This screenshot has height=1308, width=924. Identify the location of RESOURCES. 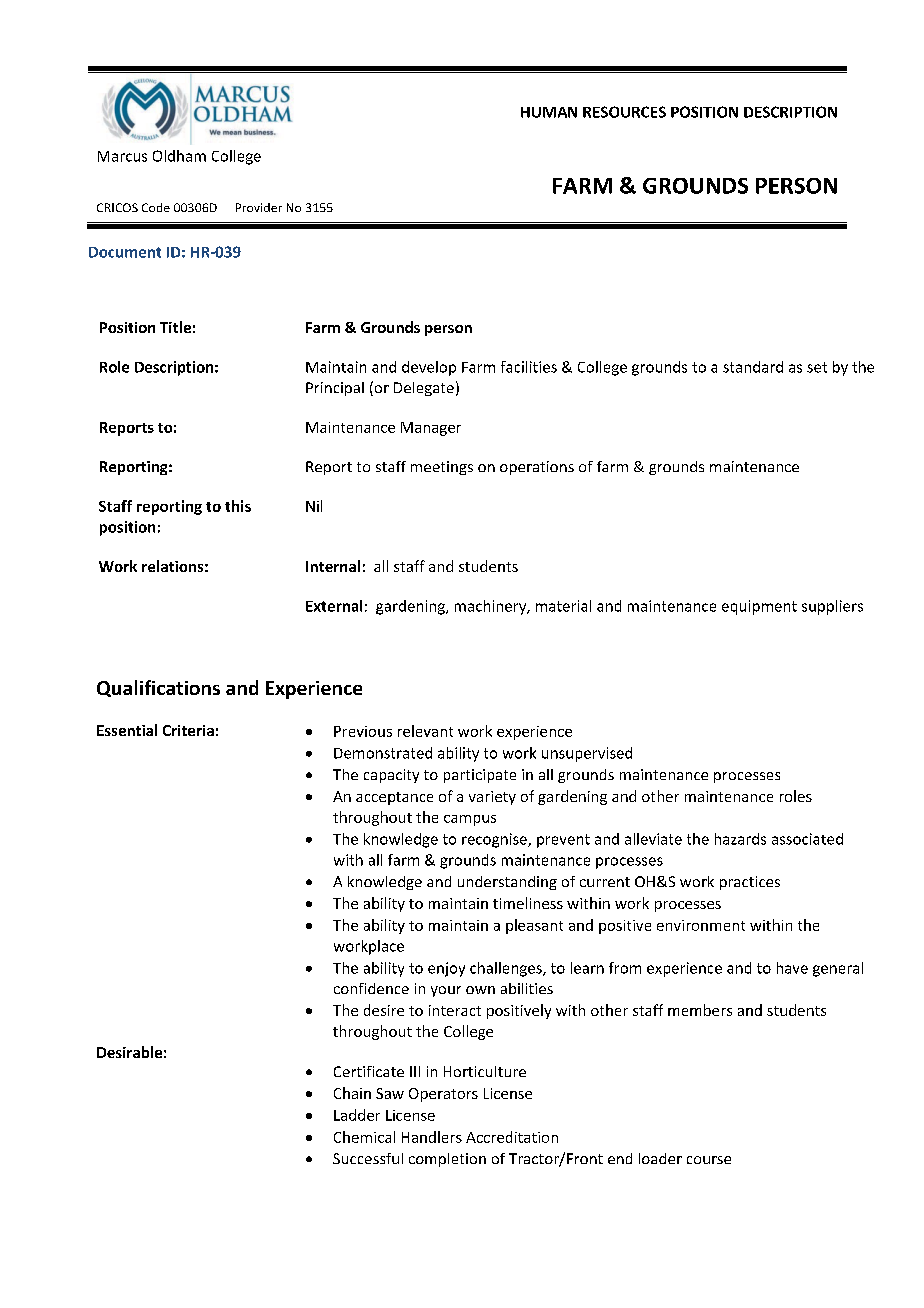
(624, 112).
